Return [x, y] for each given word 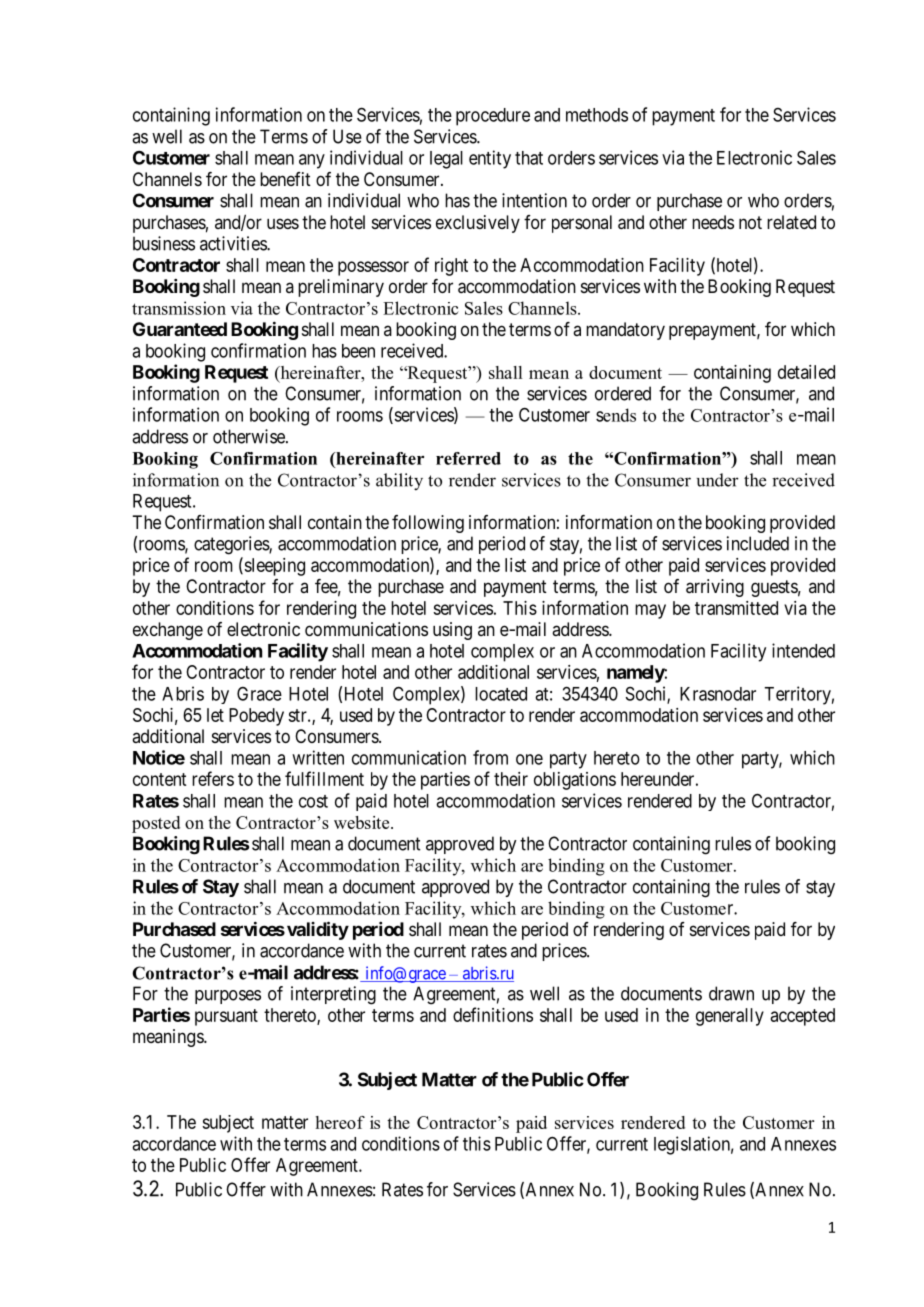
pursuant [226, 1017]
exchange [168, 631]
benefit [285, 179]
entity [490, 159]
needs [713, 222]
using [452, 631]
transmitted [736, 608]
